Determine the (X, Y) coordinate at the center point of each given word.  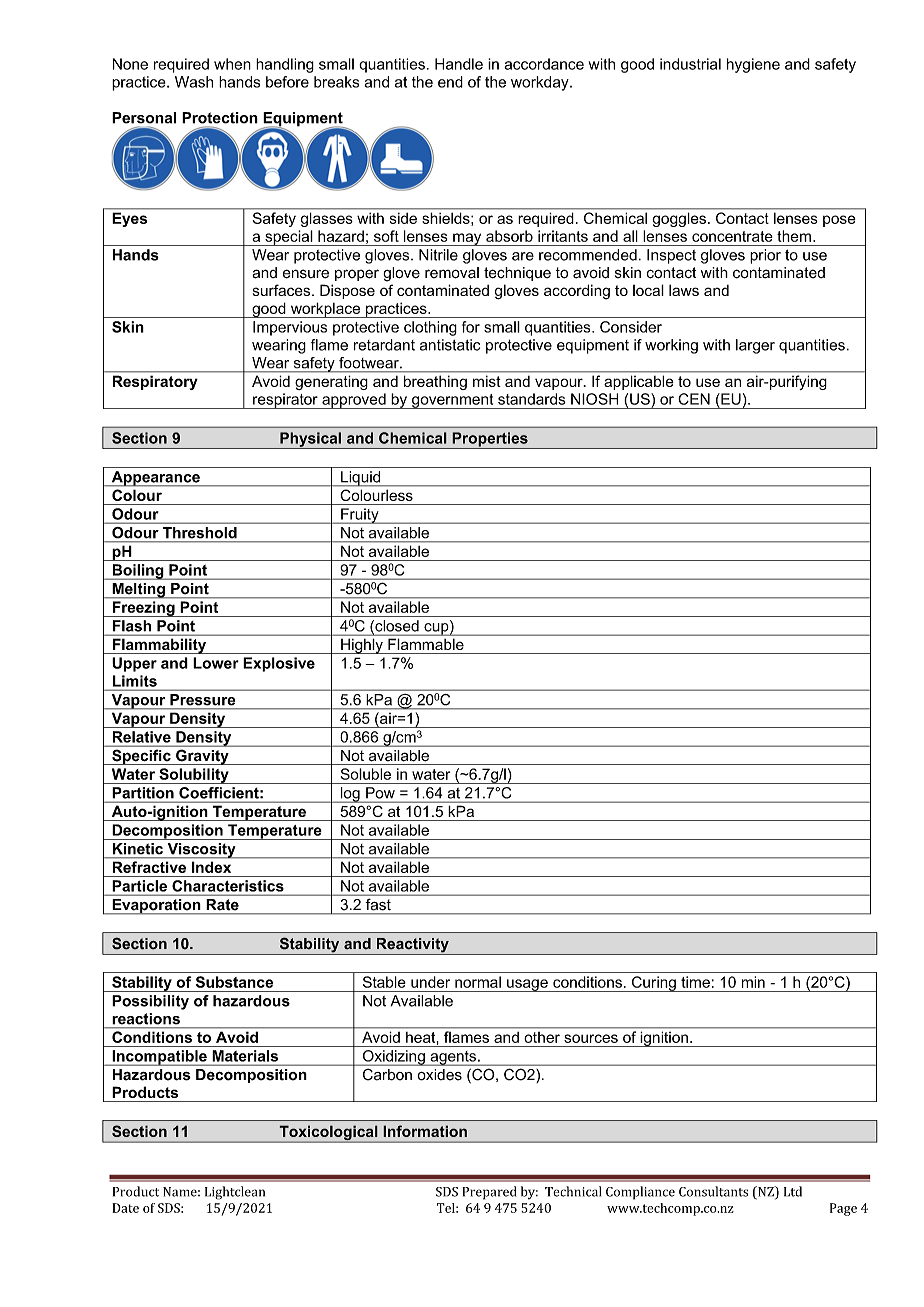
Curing (654, 984)
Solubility (194, 776)
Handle (459, 64)
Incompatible (159, 1058)
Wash (194, 82)
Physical (310, 440)
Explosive (279, 664)
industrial (690, 64)
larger (755, 346)
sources (591, 1038)
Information (425, 1131)
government (453, 401)
